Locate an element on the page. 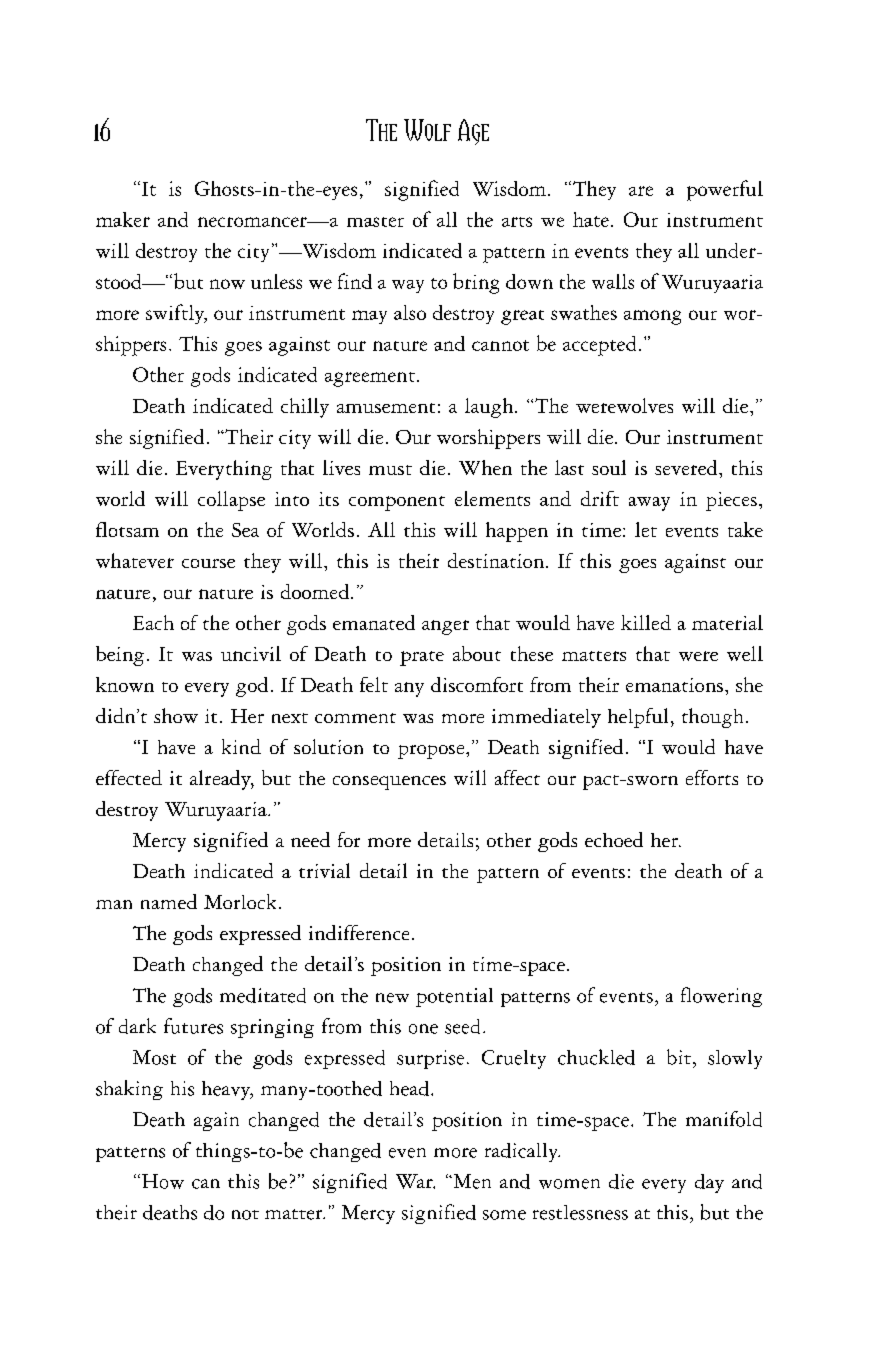  are is located at coordinates (641, 191).
